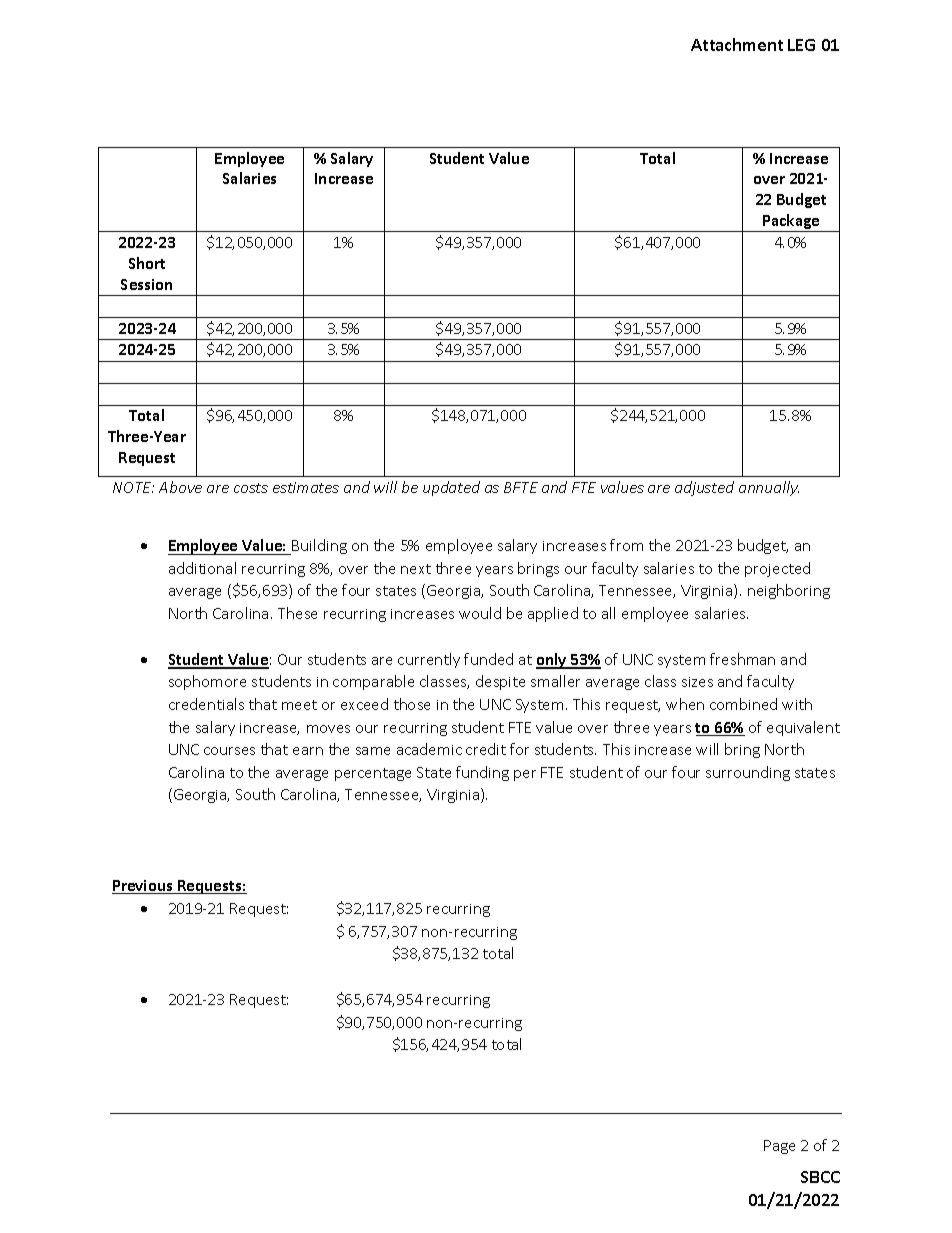 This screenshot has width=952, height=1233. I want to click on Page, so click(779, 1147).
